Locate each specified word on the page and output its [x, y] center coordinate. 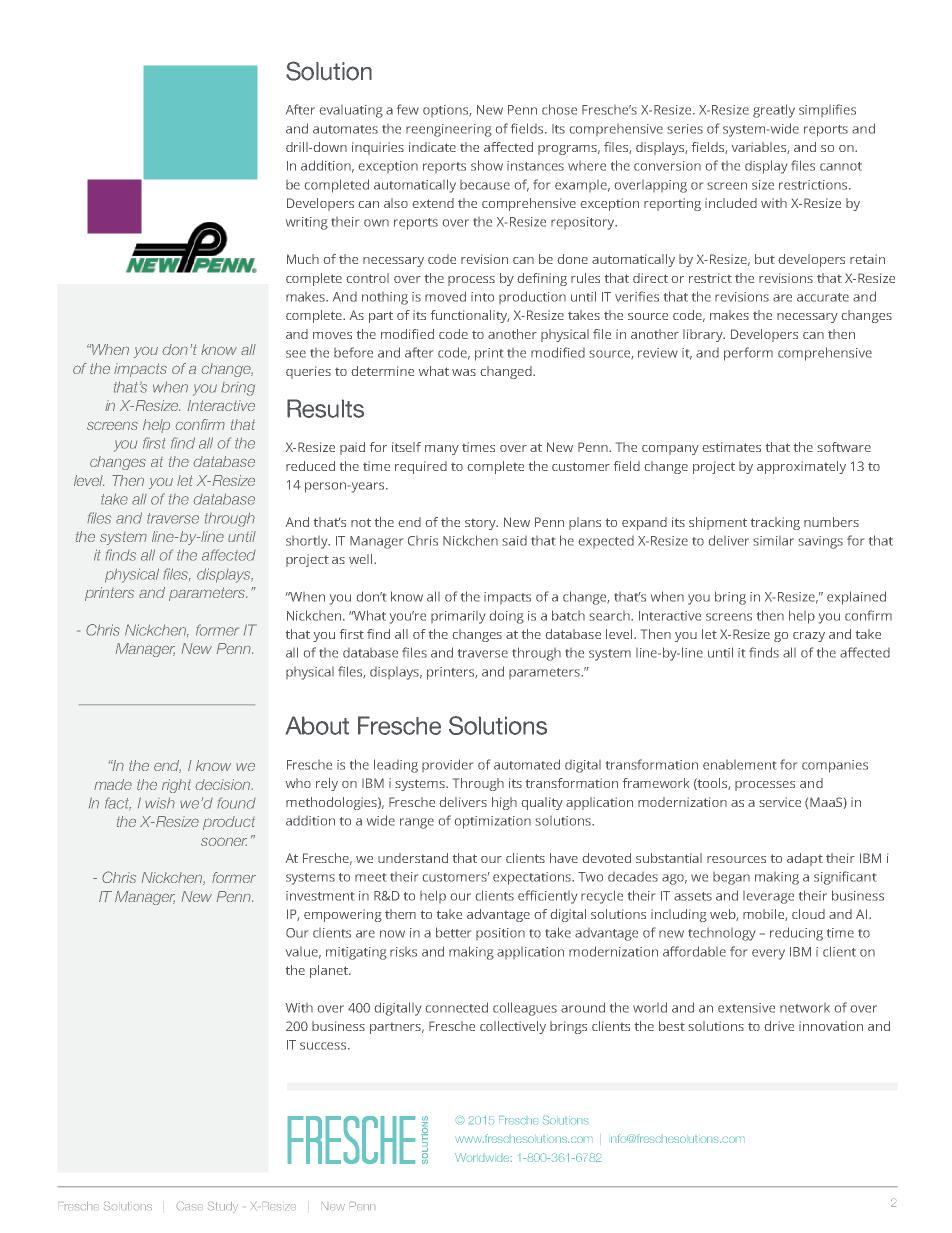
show [487, 165]
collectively [513, 1027]
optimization [493, 822]
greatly [774, 111]
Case [190, 1206]
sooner [224, 841]
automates [345, 129]
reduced [310, 466]
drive [779, 1026]
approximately [801, 467]
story [481, 524]
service [780, 802]
